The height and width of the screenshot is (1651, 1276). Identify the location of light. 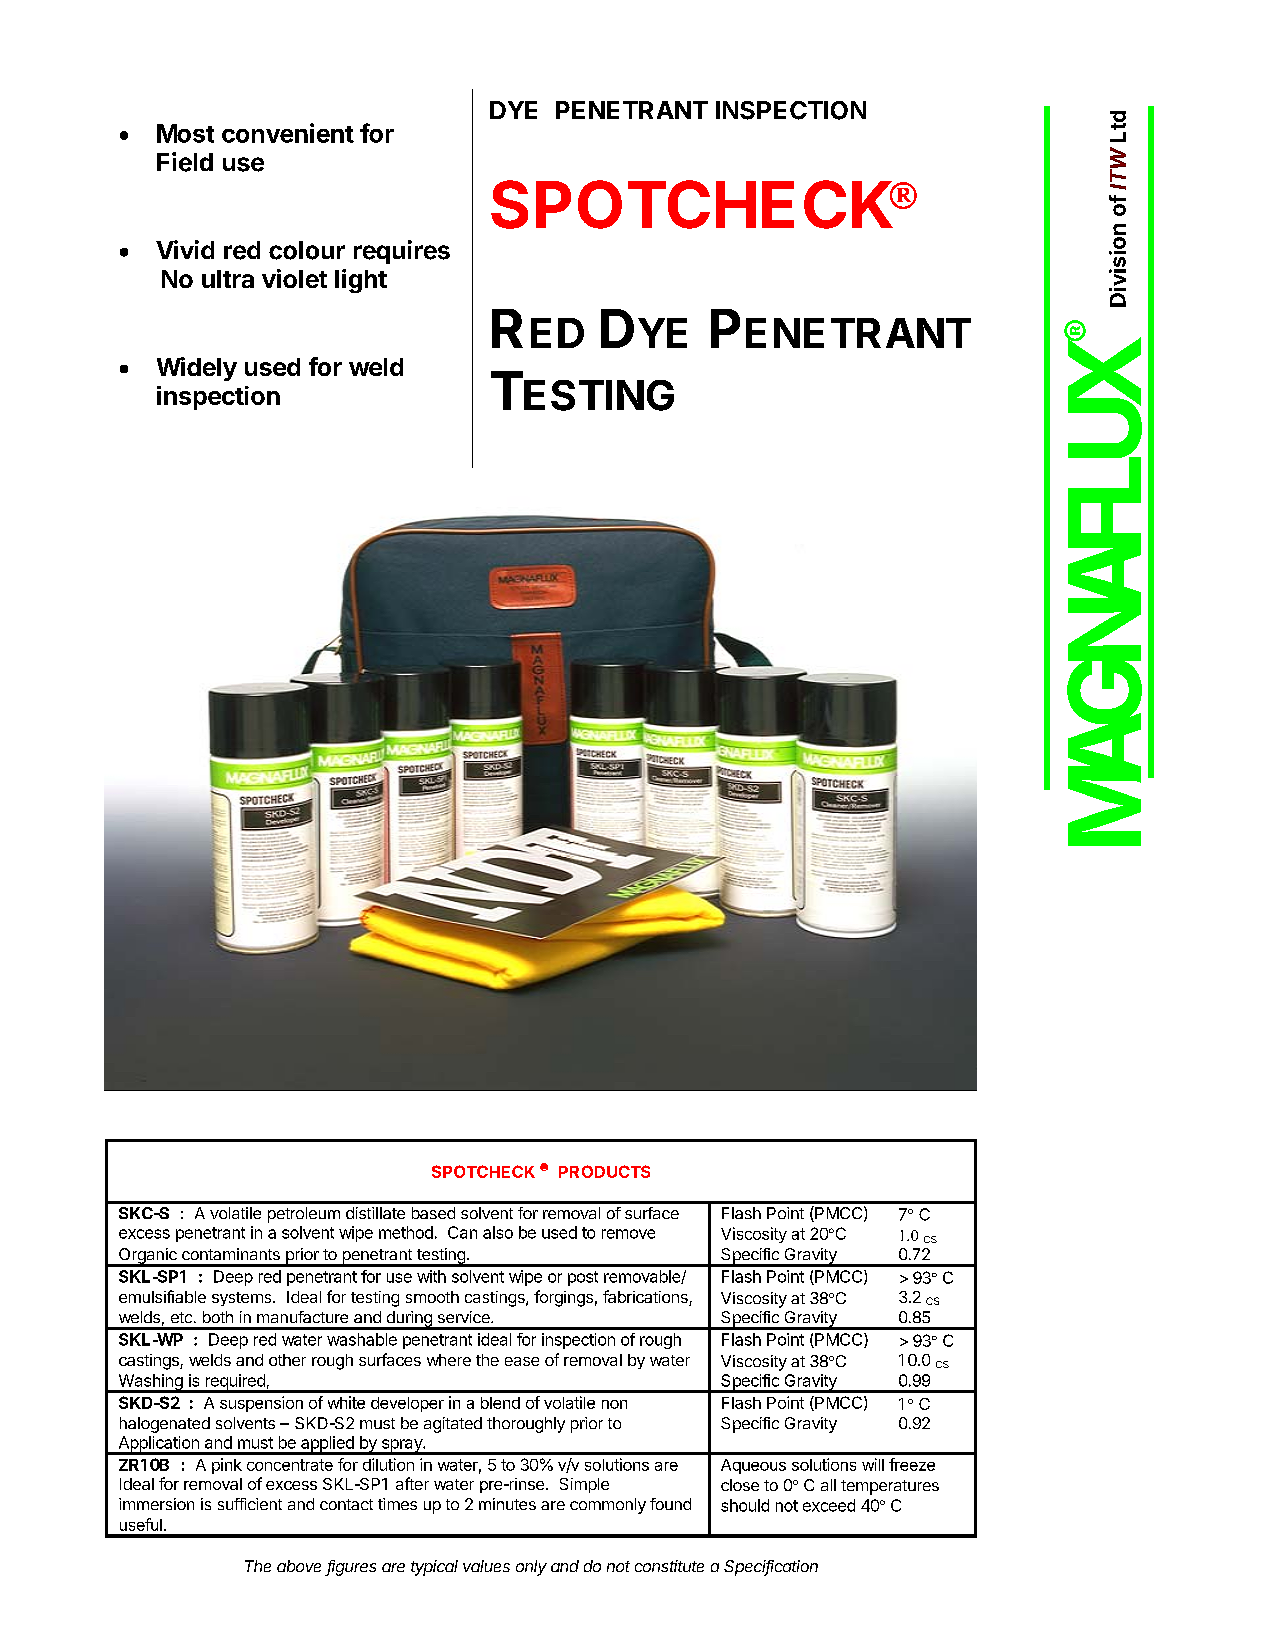
(361, 281).
